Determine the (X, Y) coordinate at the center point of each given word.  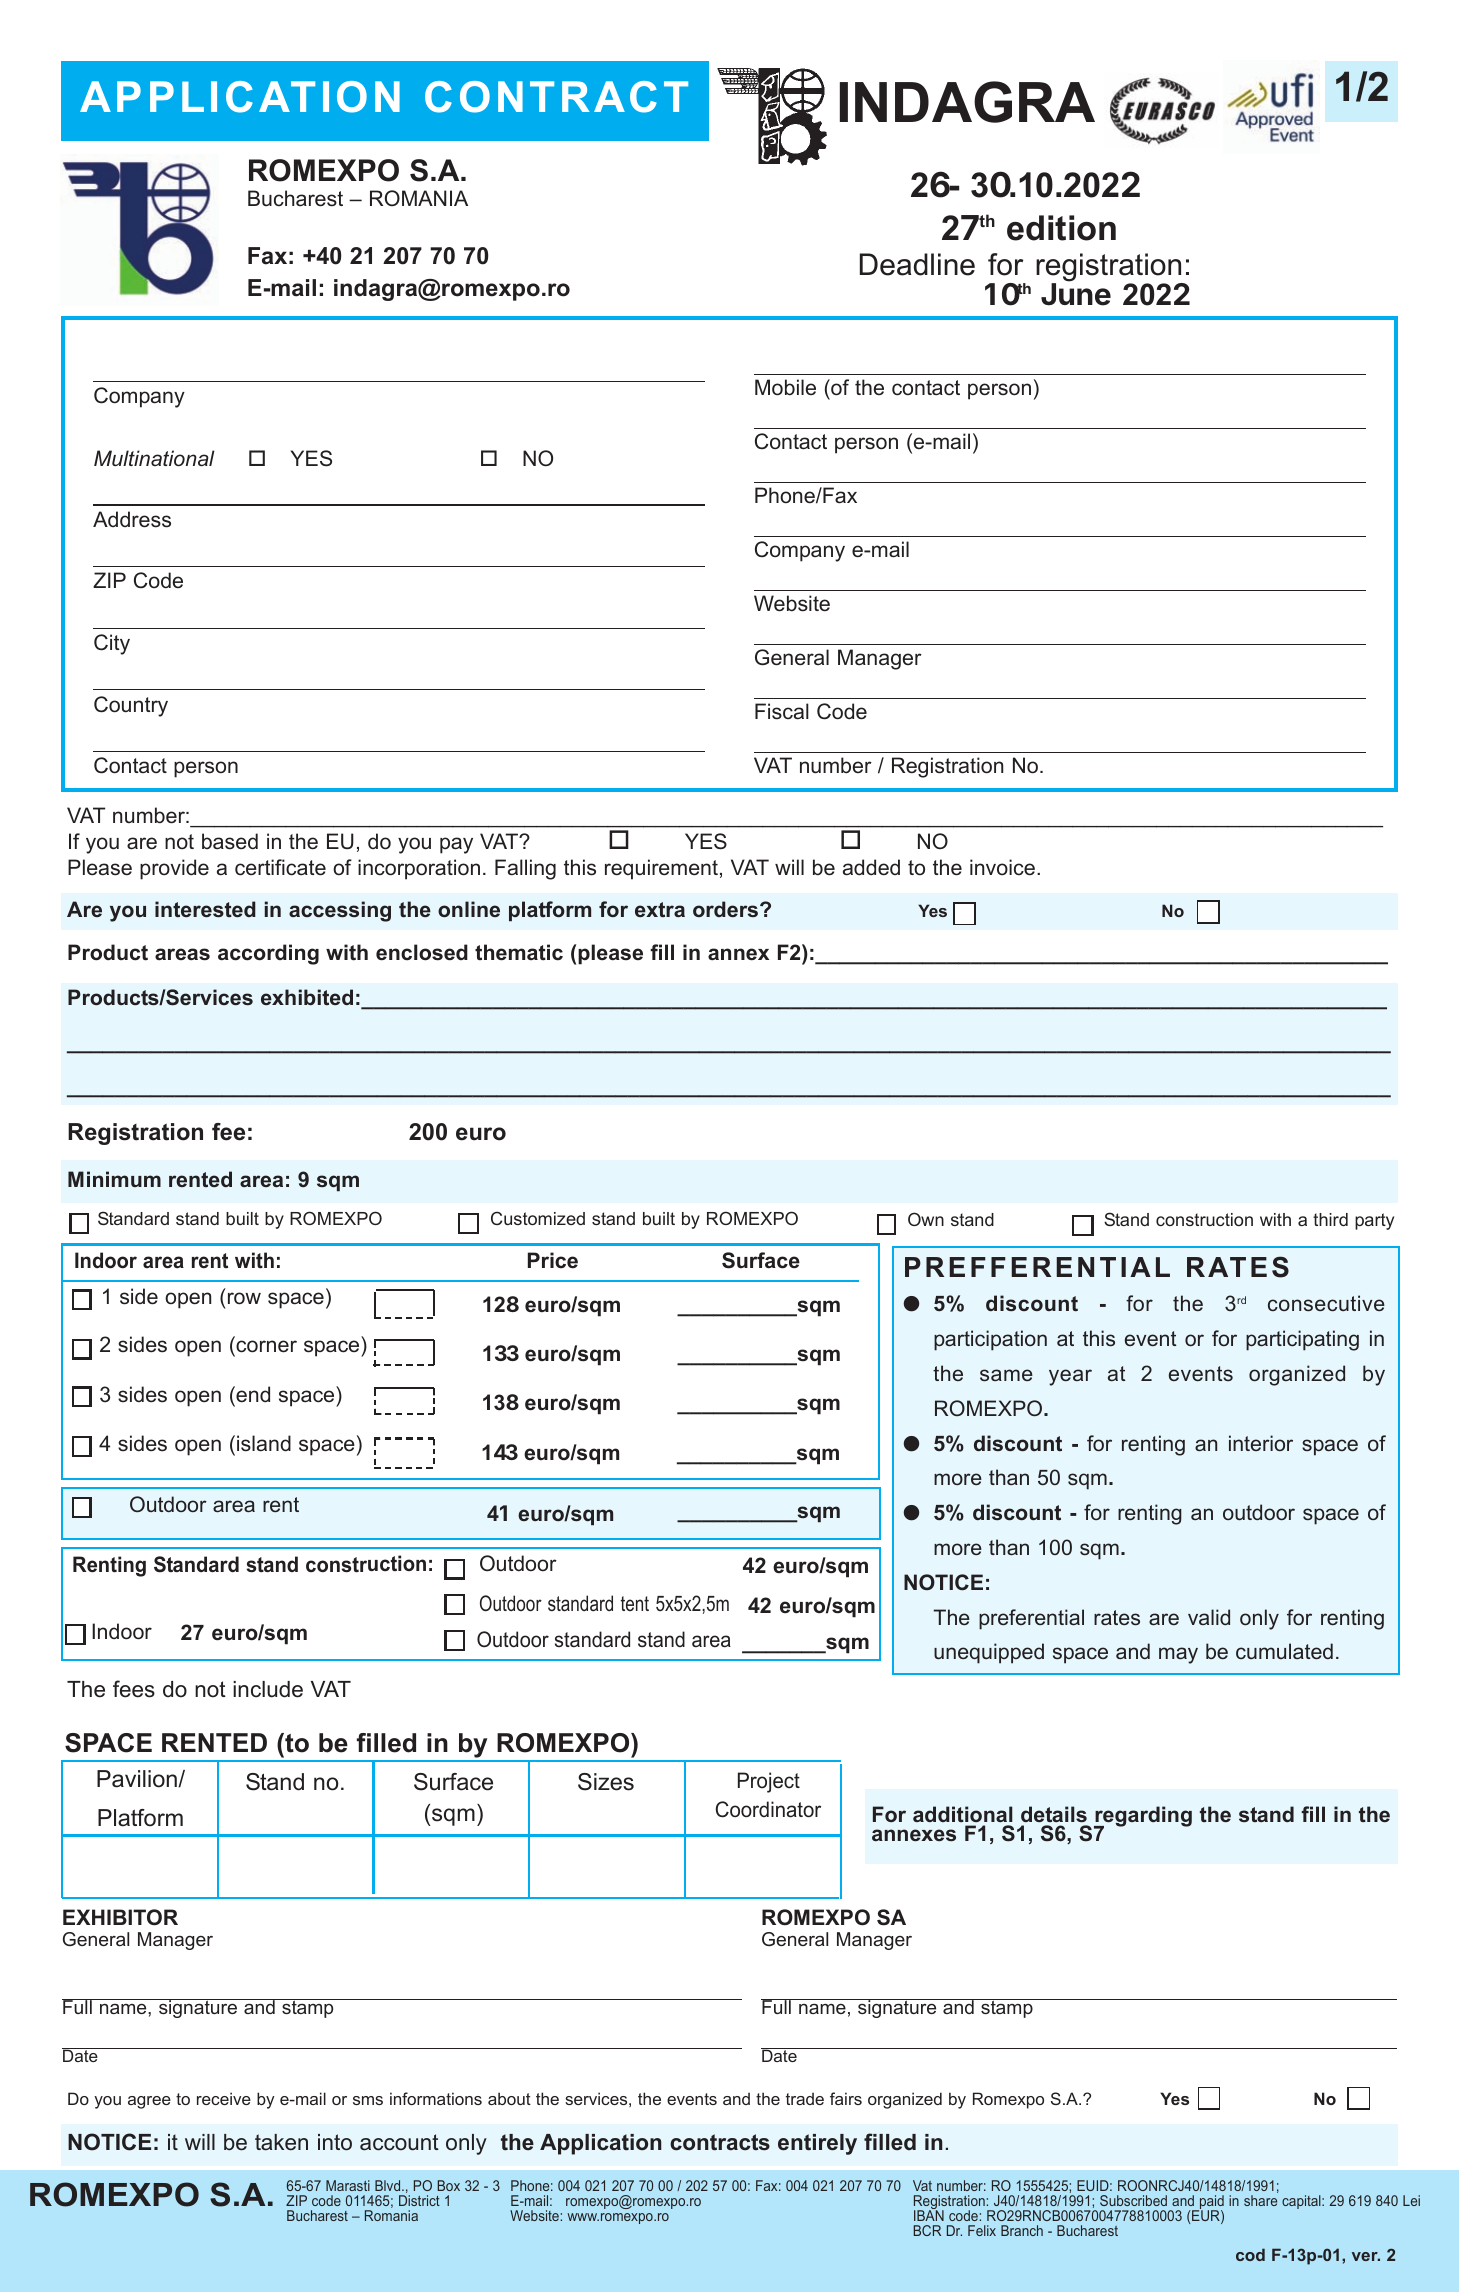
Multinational (154, 458)
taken (281, 2142)
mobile (785, 387)
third (1330, 1219)
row (244, 1298)
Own (926, 1219)
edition (1061, 228)
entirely (817, 2144)
